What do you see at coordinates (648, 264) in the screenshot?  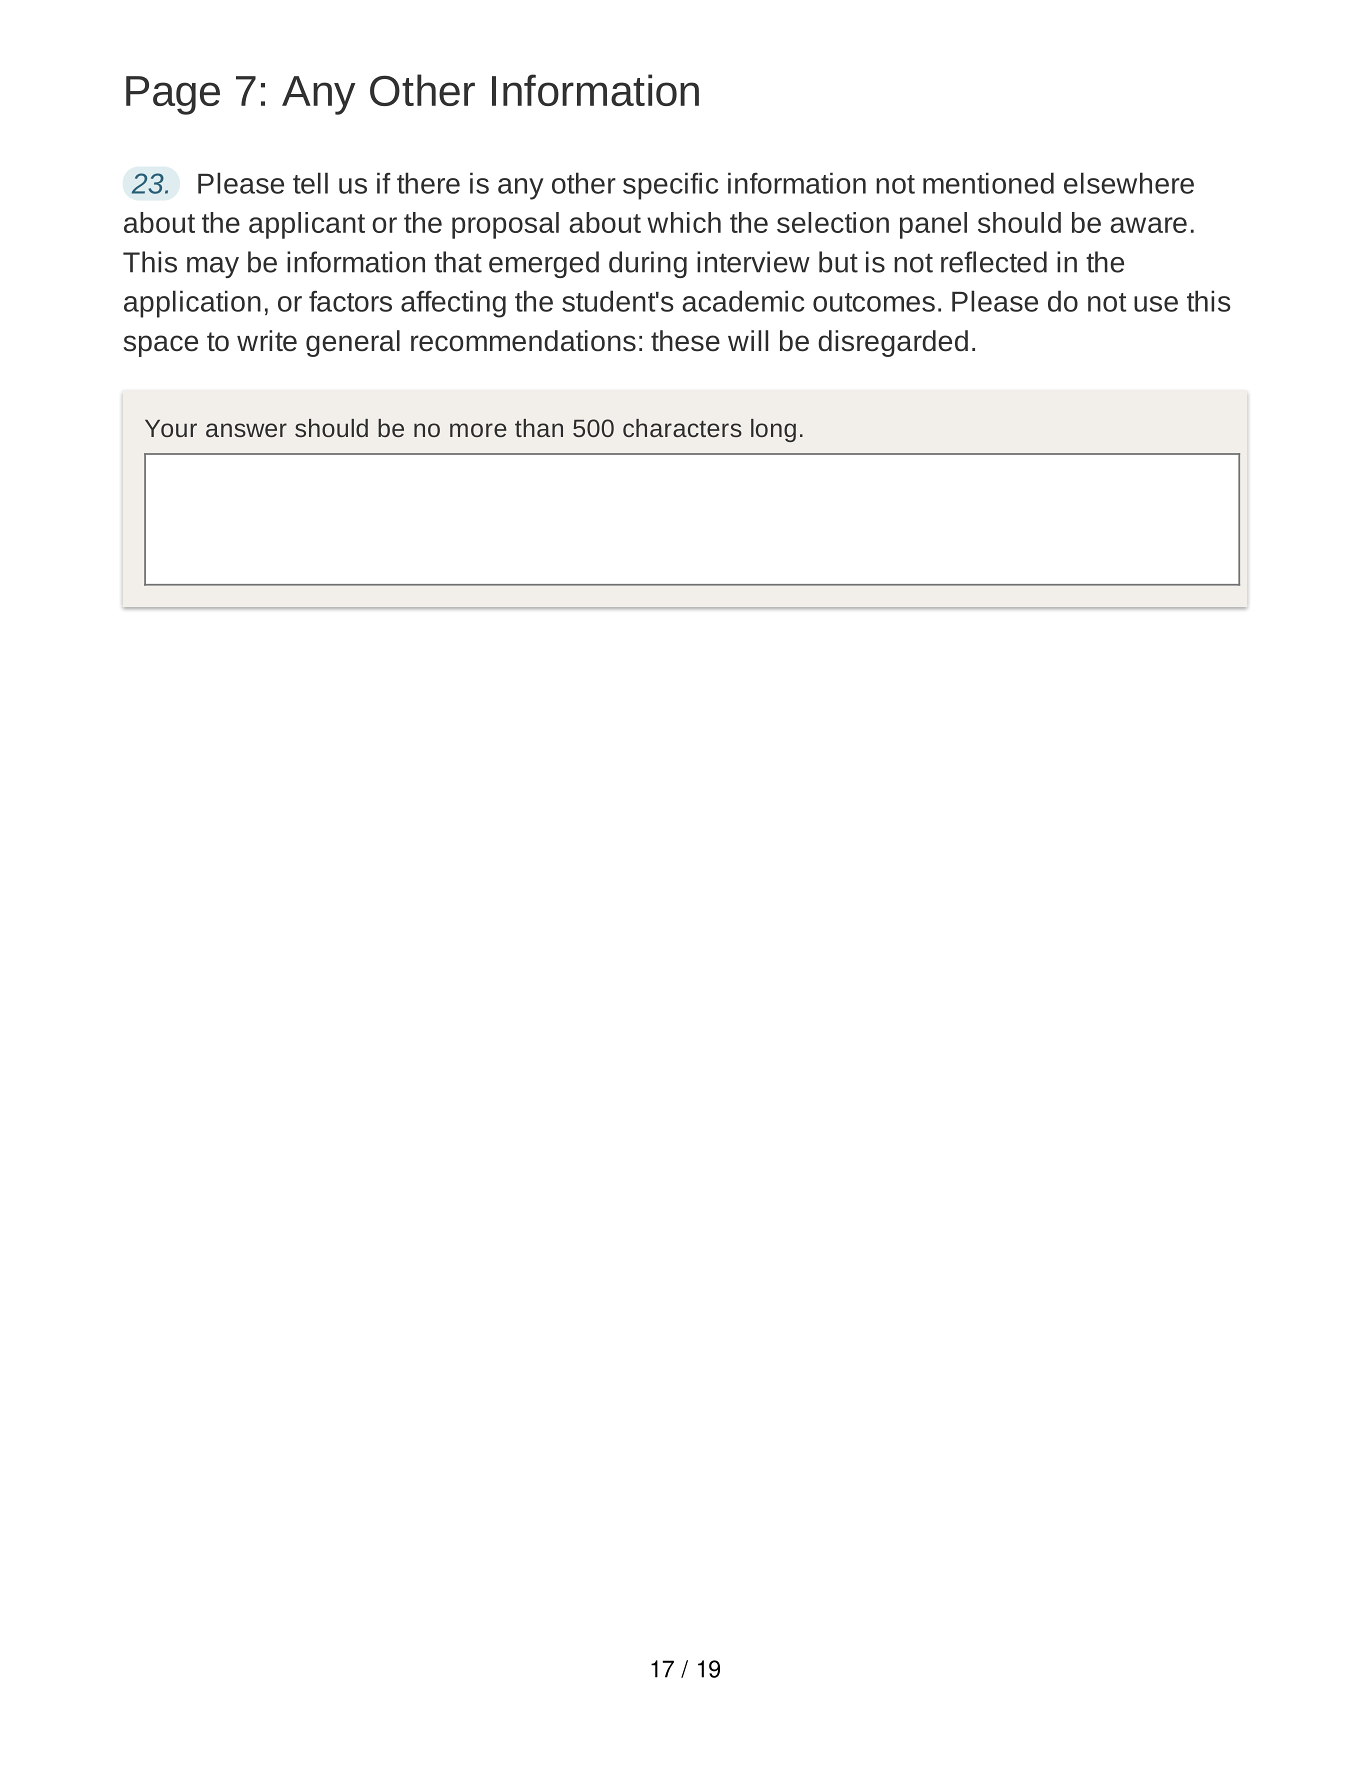 I see `during` at bounding box center [648, 264].
